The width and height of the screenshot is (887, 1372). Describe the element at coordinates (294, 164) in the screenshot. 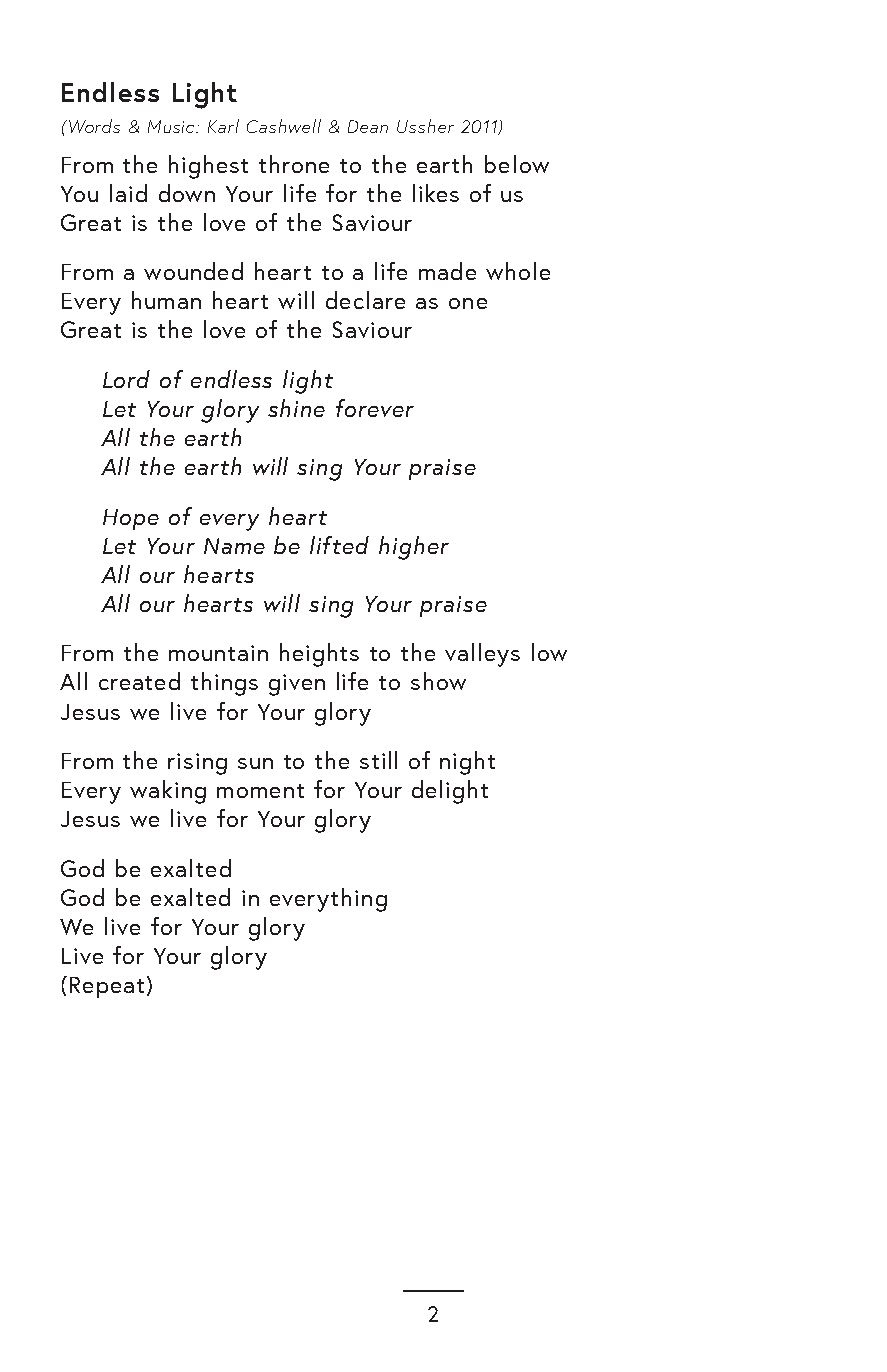

I see `throne` at that location.
